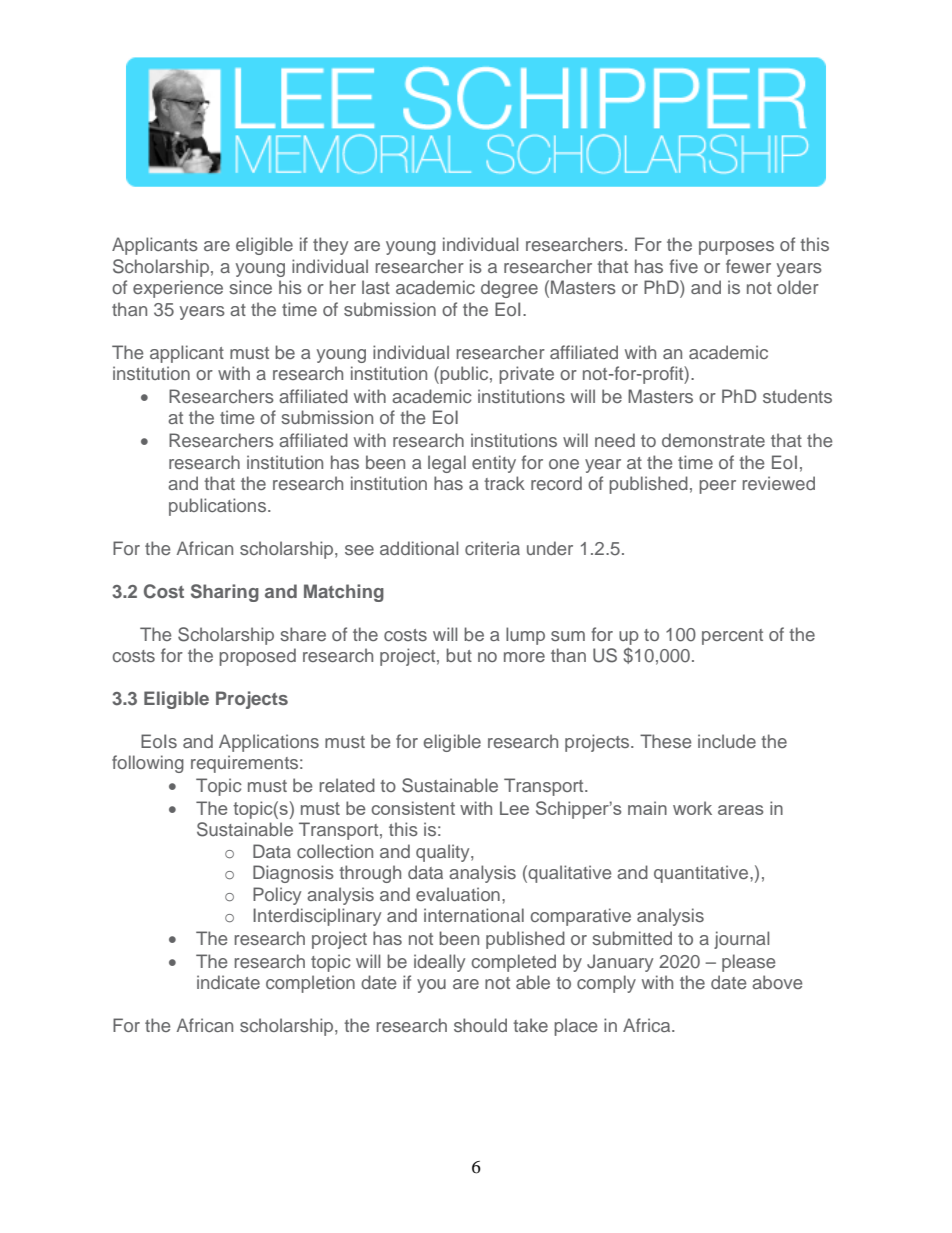 Image resolution: width=952 pixels, height=1233 pixels. I want to click on above, so click(777, 982).
